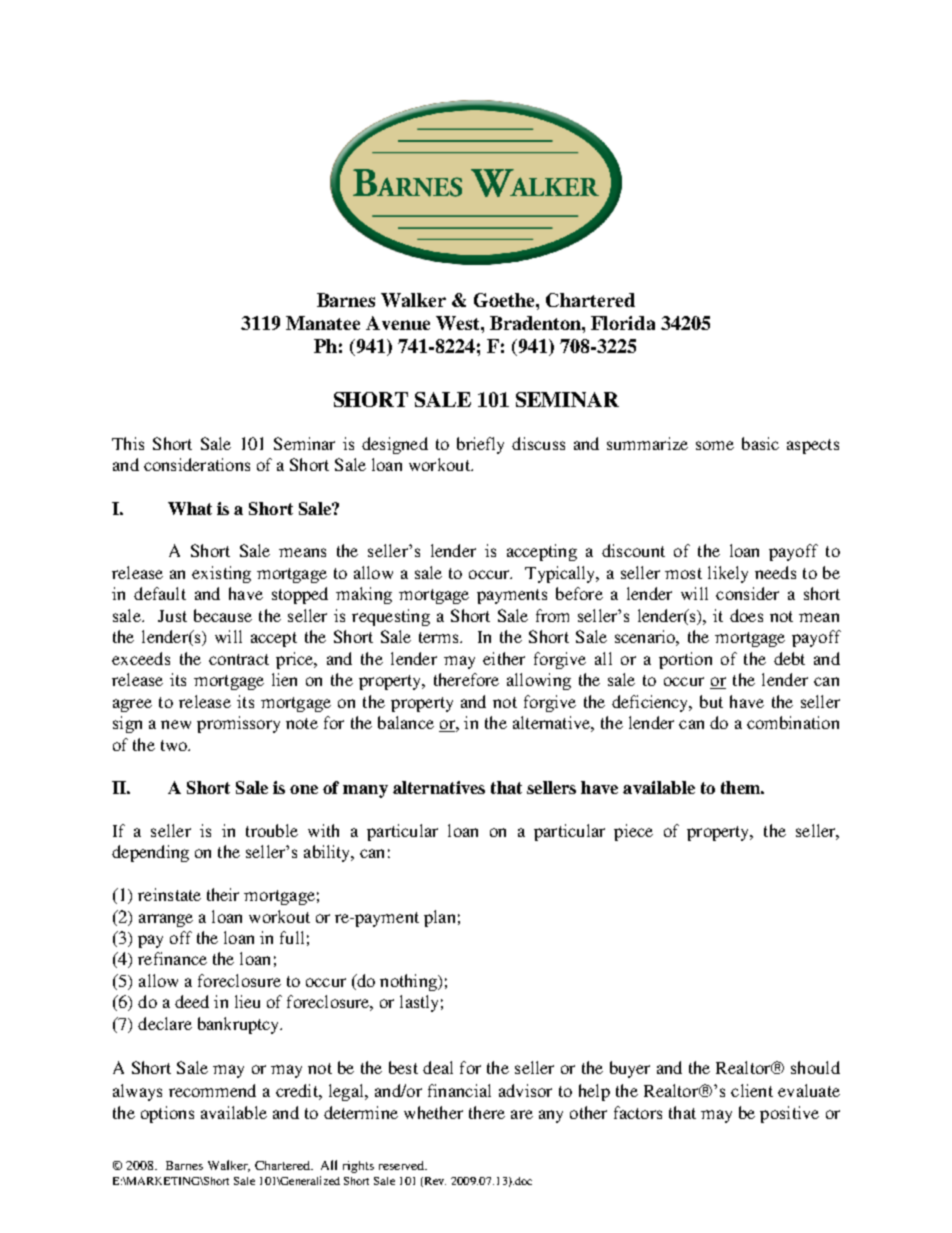  What do you see at coordinates (439, 918) in the image?
I see `plan` at bounding box center [439, 918].
